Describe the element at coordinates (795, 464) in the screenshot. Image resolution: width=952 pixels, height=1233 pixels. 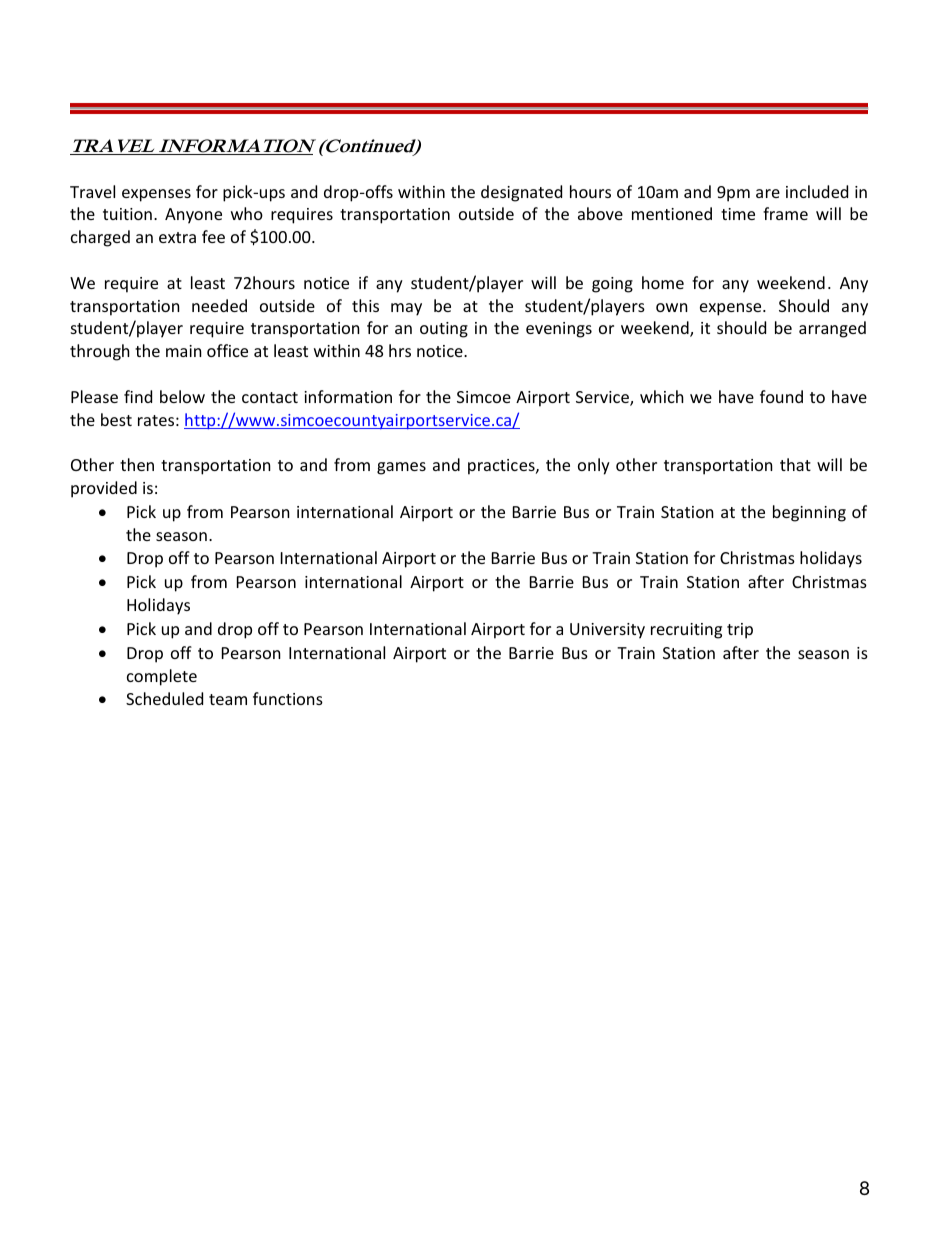
I see `that` at that location.
